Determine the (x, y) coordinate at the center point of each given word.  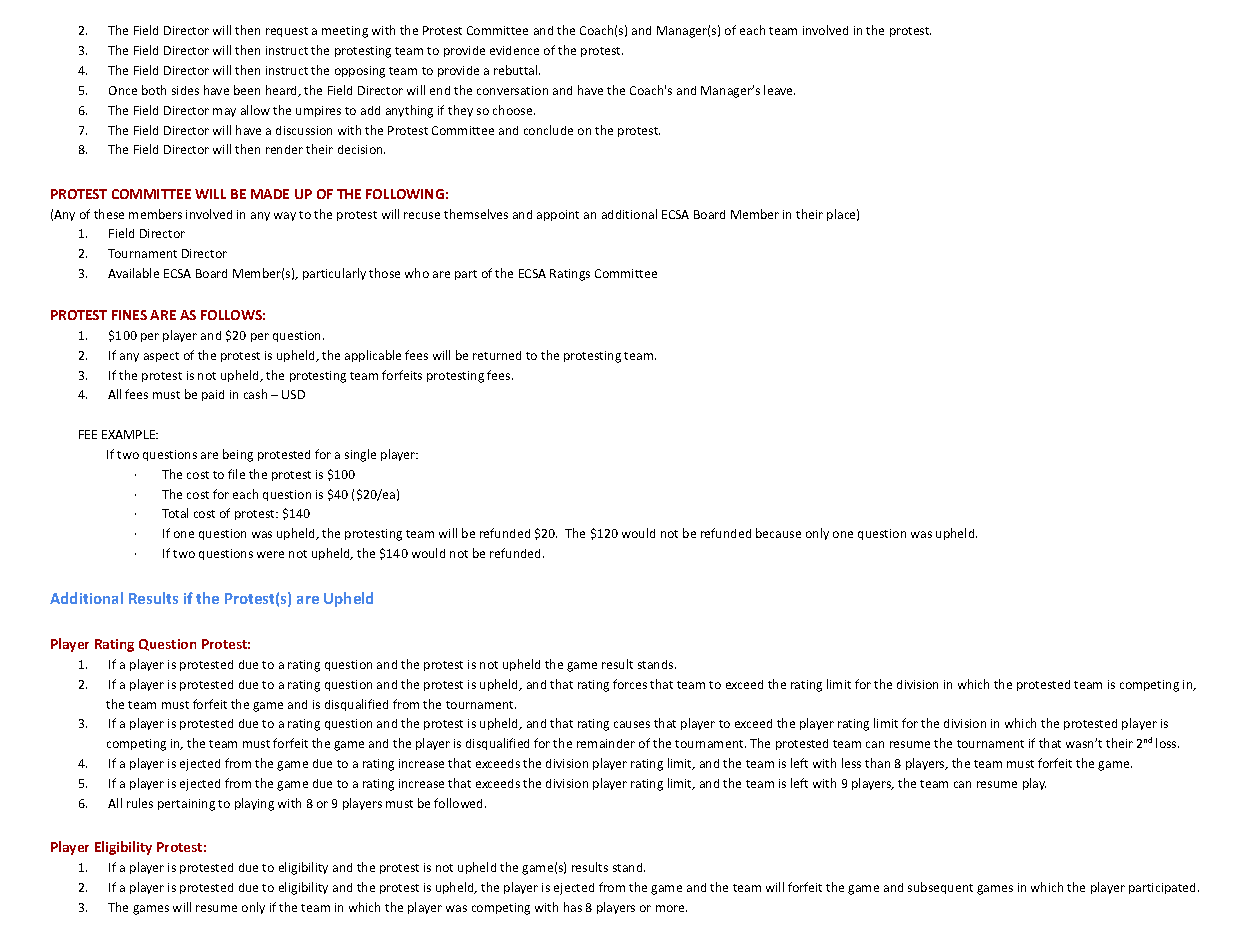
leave (779, 90)
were (270, 554)
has (573, 907)
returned (497, 355)
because (778, 533)
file (236, 474)
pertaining (186, 805)
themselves (476, 214)
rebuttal (517, 70)
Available (133, 273)
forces (630, 684)
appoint (558, 215)
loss (1167, 743)
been (247, 90)
